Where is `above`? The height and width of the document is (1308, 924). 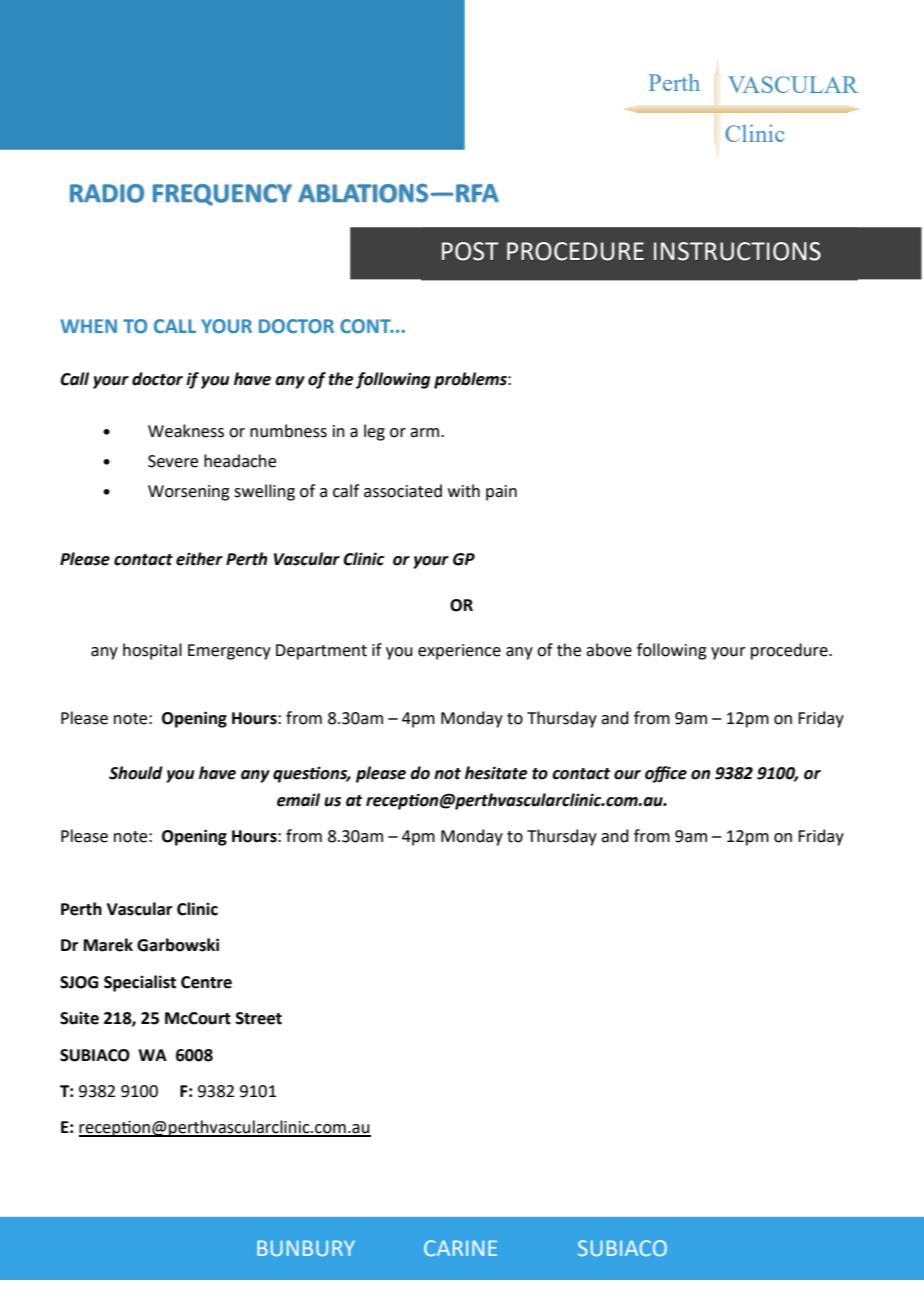 above is located at coordinates (609, 650).
